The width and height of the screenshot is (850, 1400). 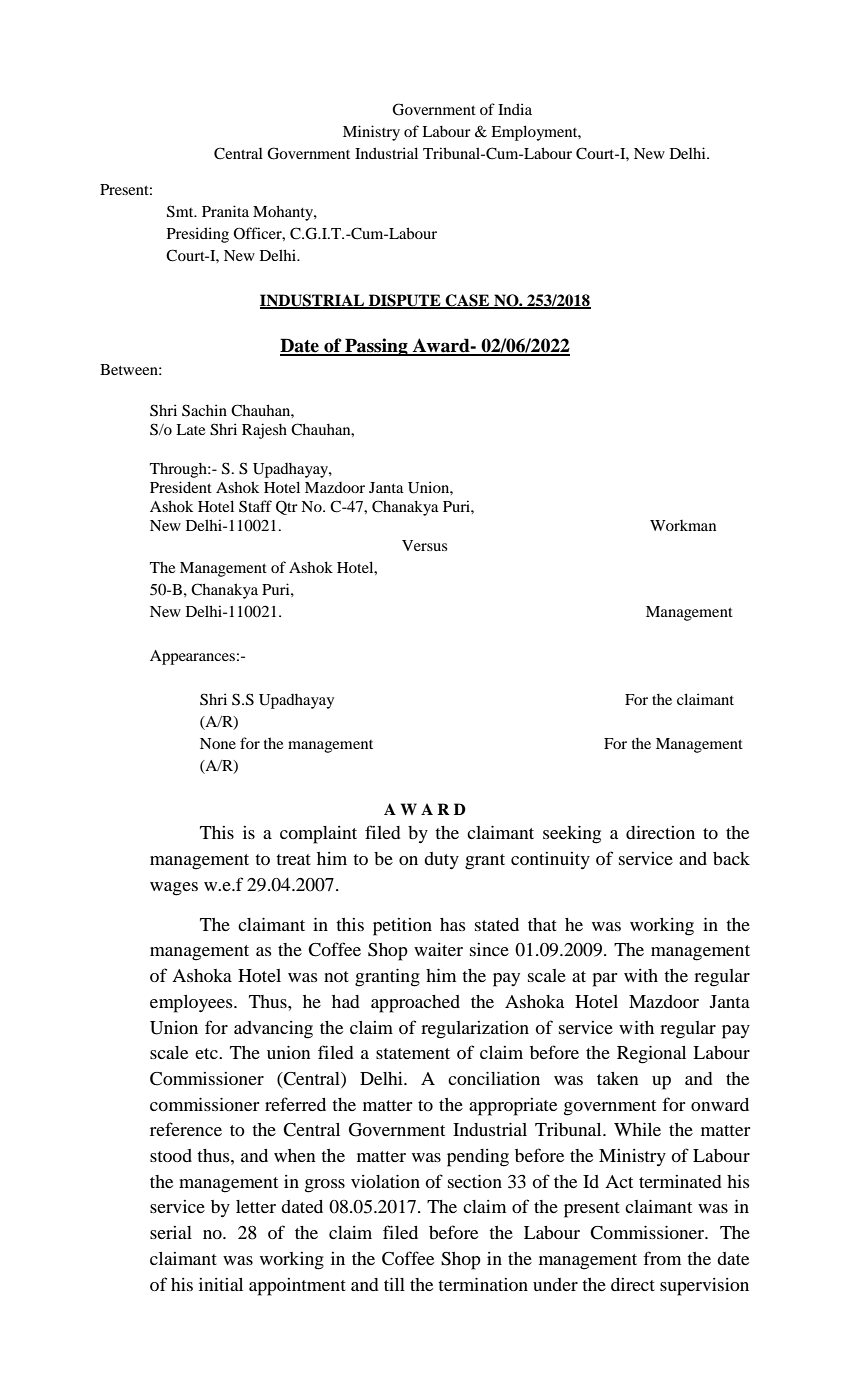 What do you see at coordinates (468, 301) in the screenshot?
I see `CASE` at bounding box center [468, 301].
